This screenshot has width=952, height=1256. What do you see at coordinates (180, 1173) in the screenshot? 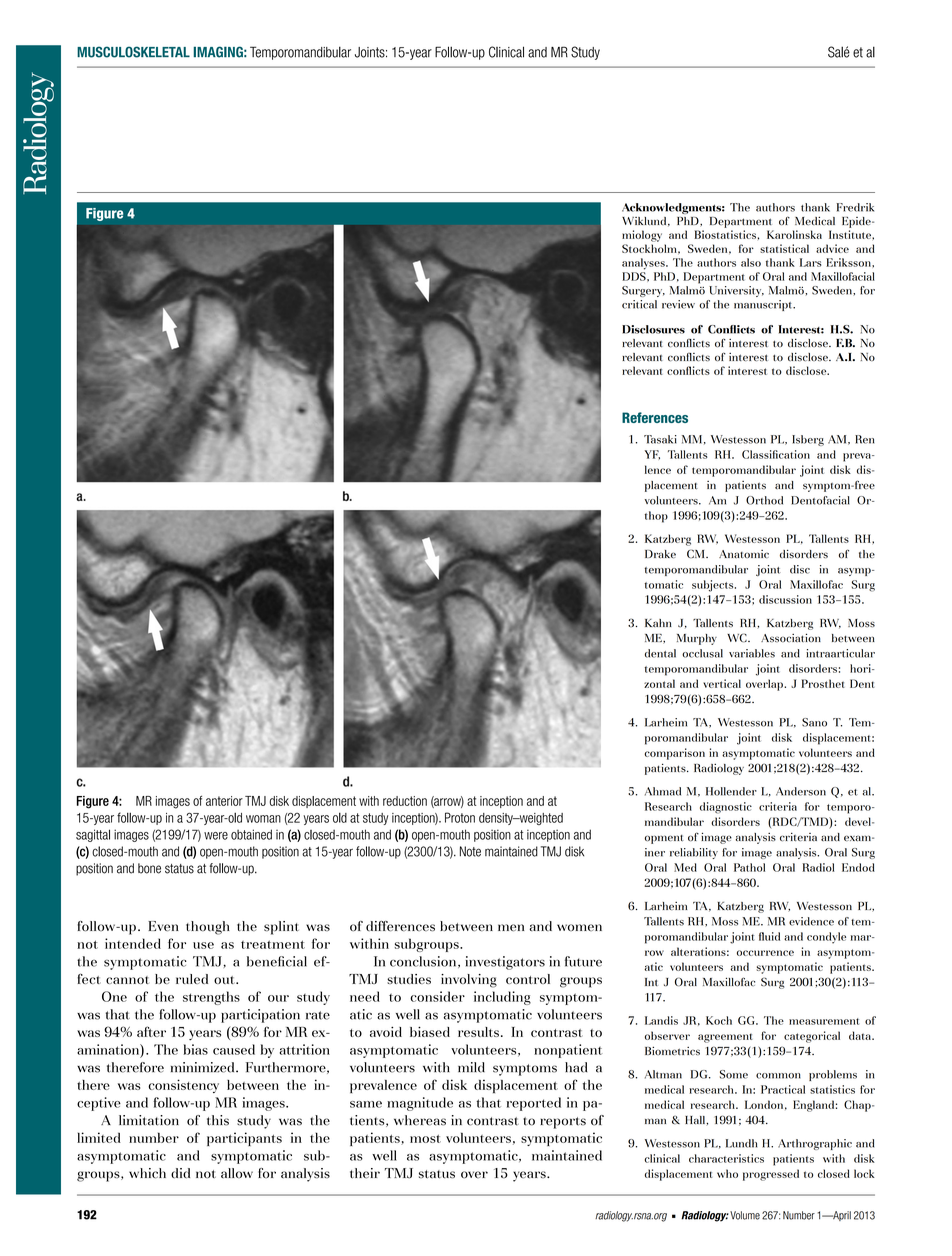
I see `did` at bounding box center [180, 1173].
